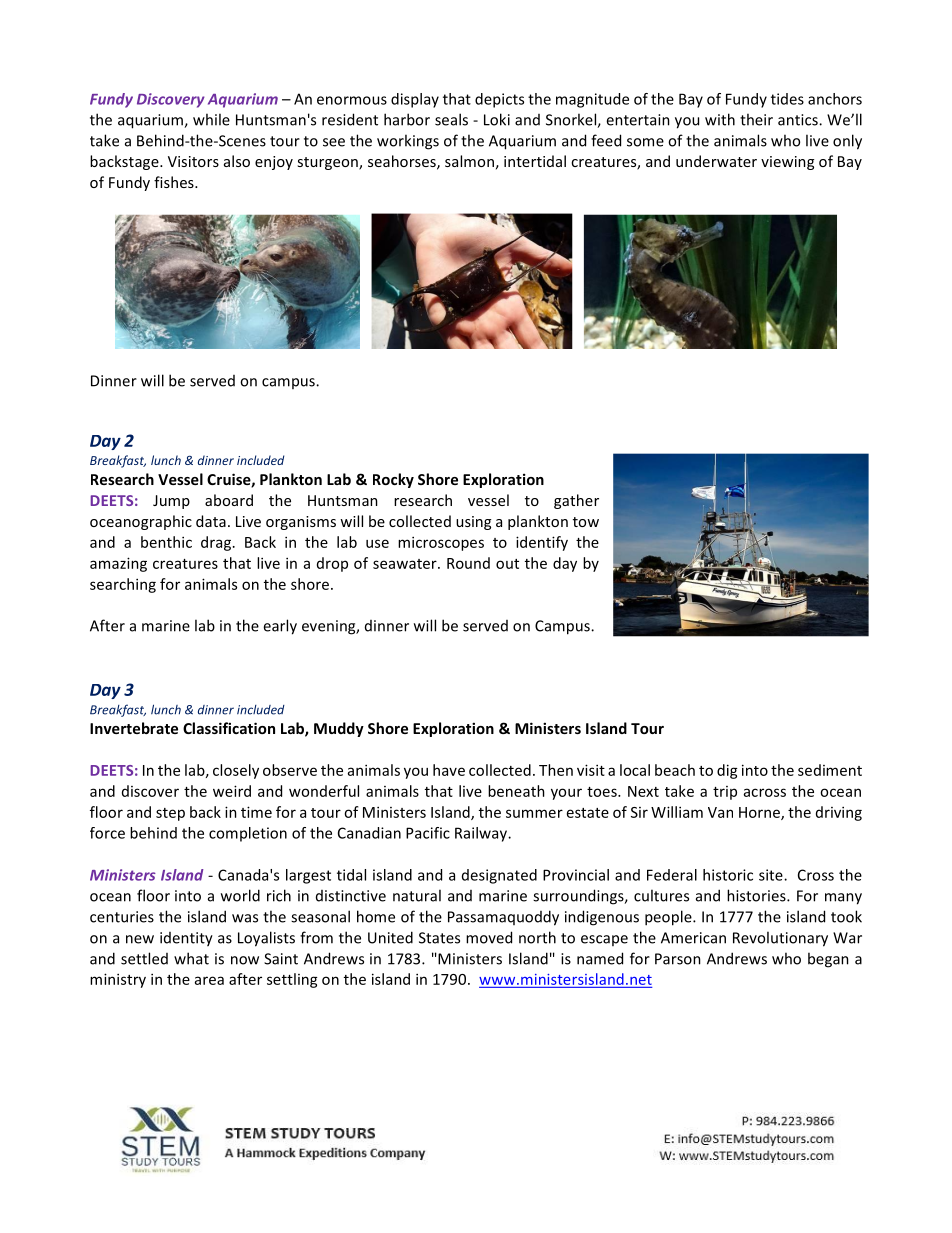  Describe the element at coordinates (393, 480) in the document. I see `Rocky` at that location.
